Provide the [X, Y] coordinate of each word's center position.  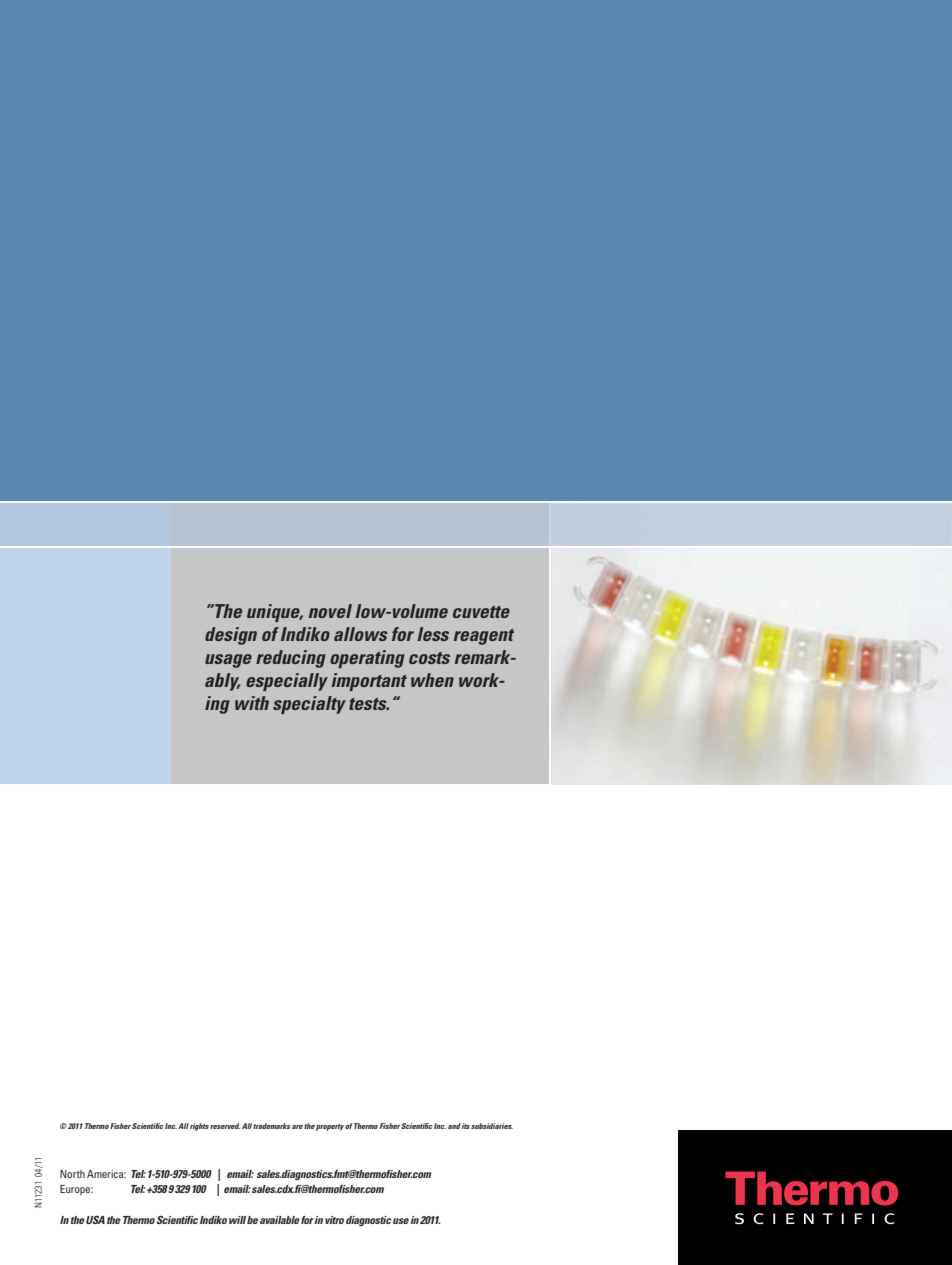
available [280, 1220]
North [72, 1174]
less [433, 634]
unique [275, 613]
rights [199, 1127]
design [231, 636]
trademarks [272, 1126]
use [401, 1221]
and [454, 1126]
